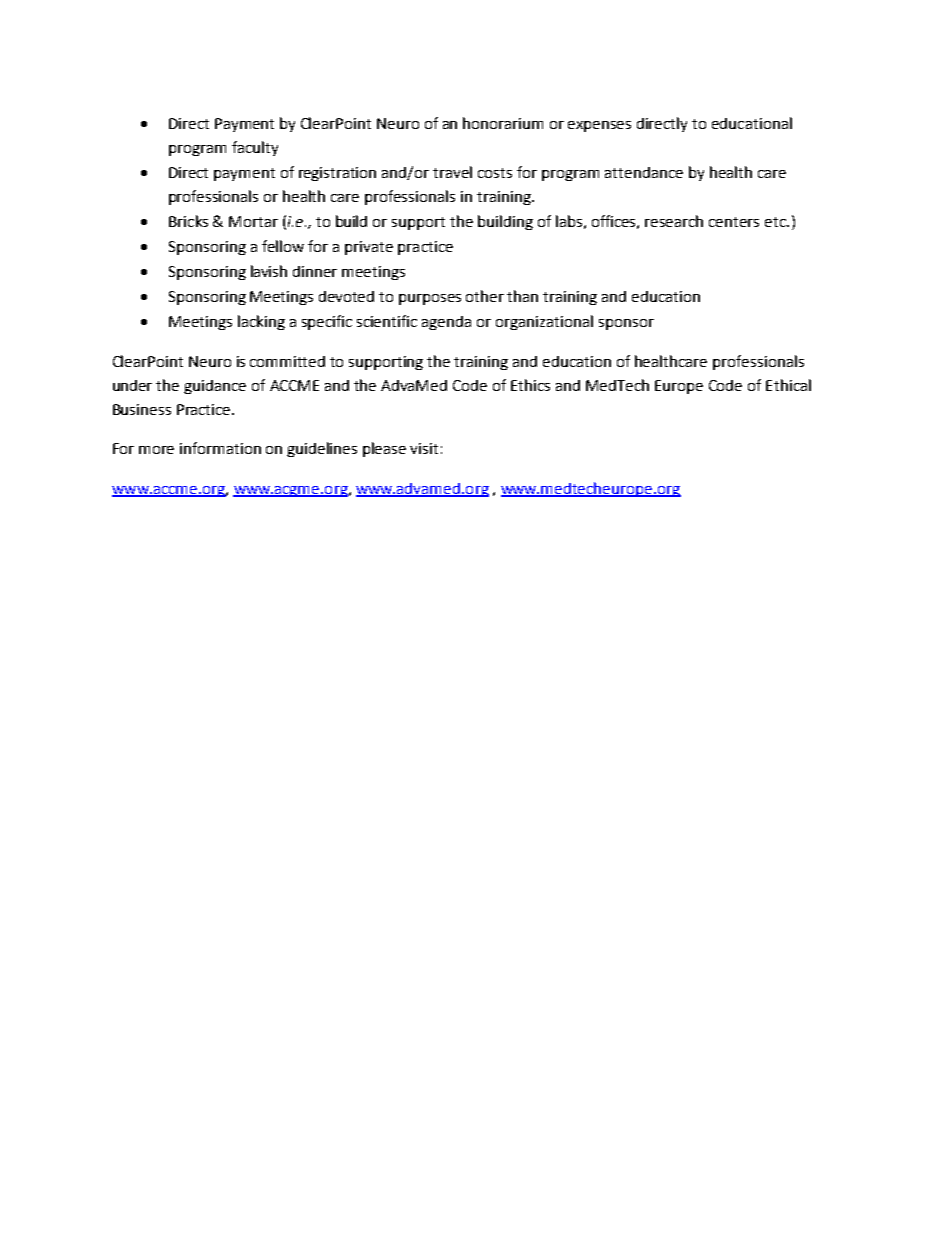 The image size is (952, 1233). What do you see at coordinates (530, 385) in the image?
I see `Ethics` at bounding box center [530, 385].
